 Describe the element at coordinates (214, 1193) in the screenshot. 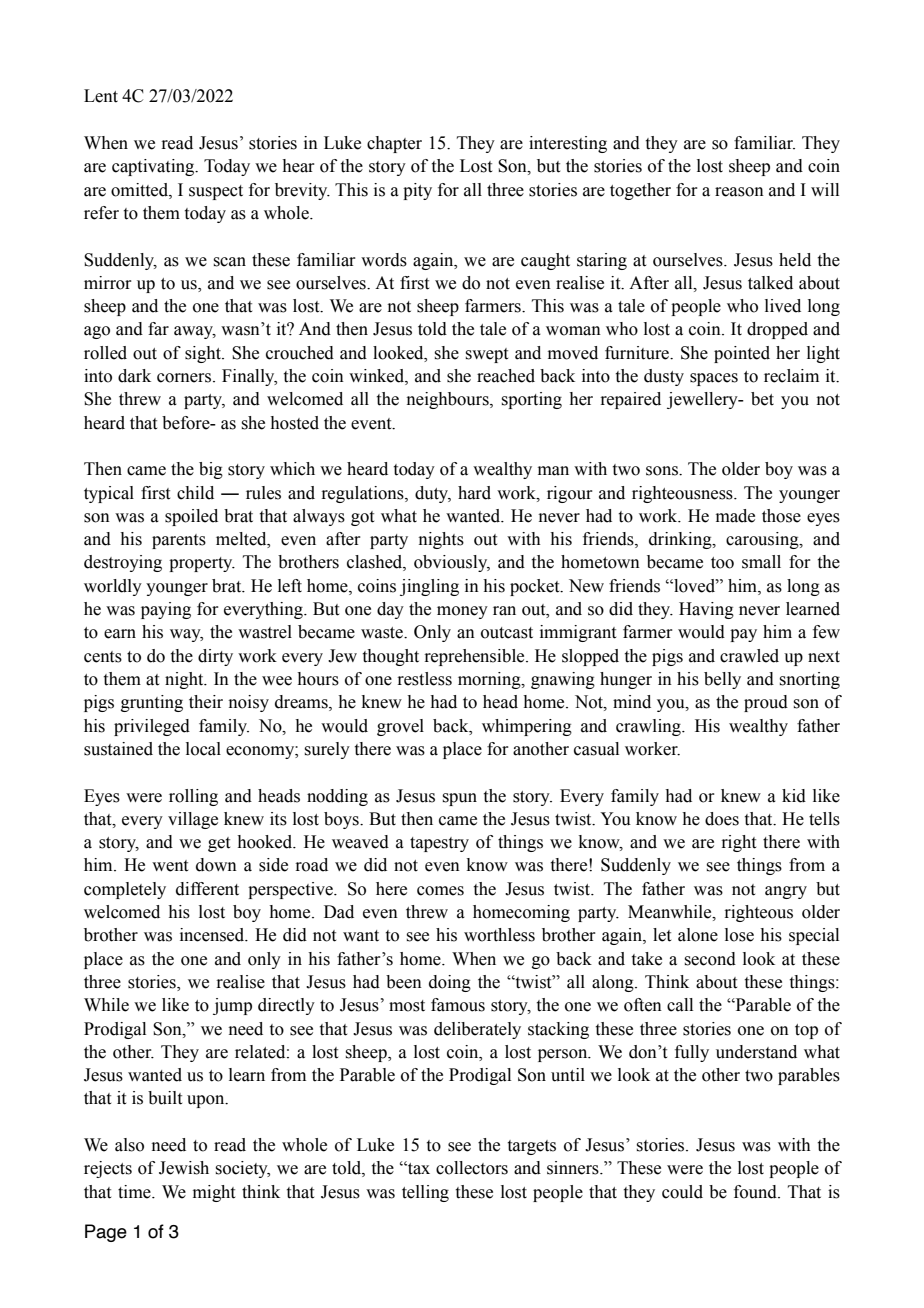

I see `might` at that location.
